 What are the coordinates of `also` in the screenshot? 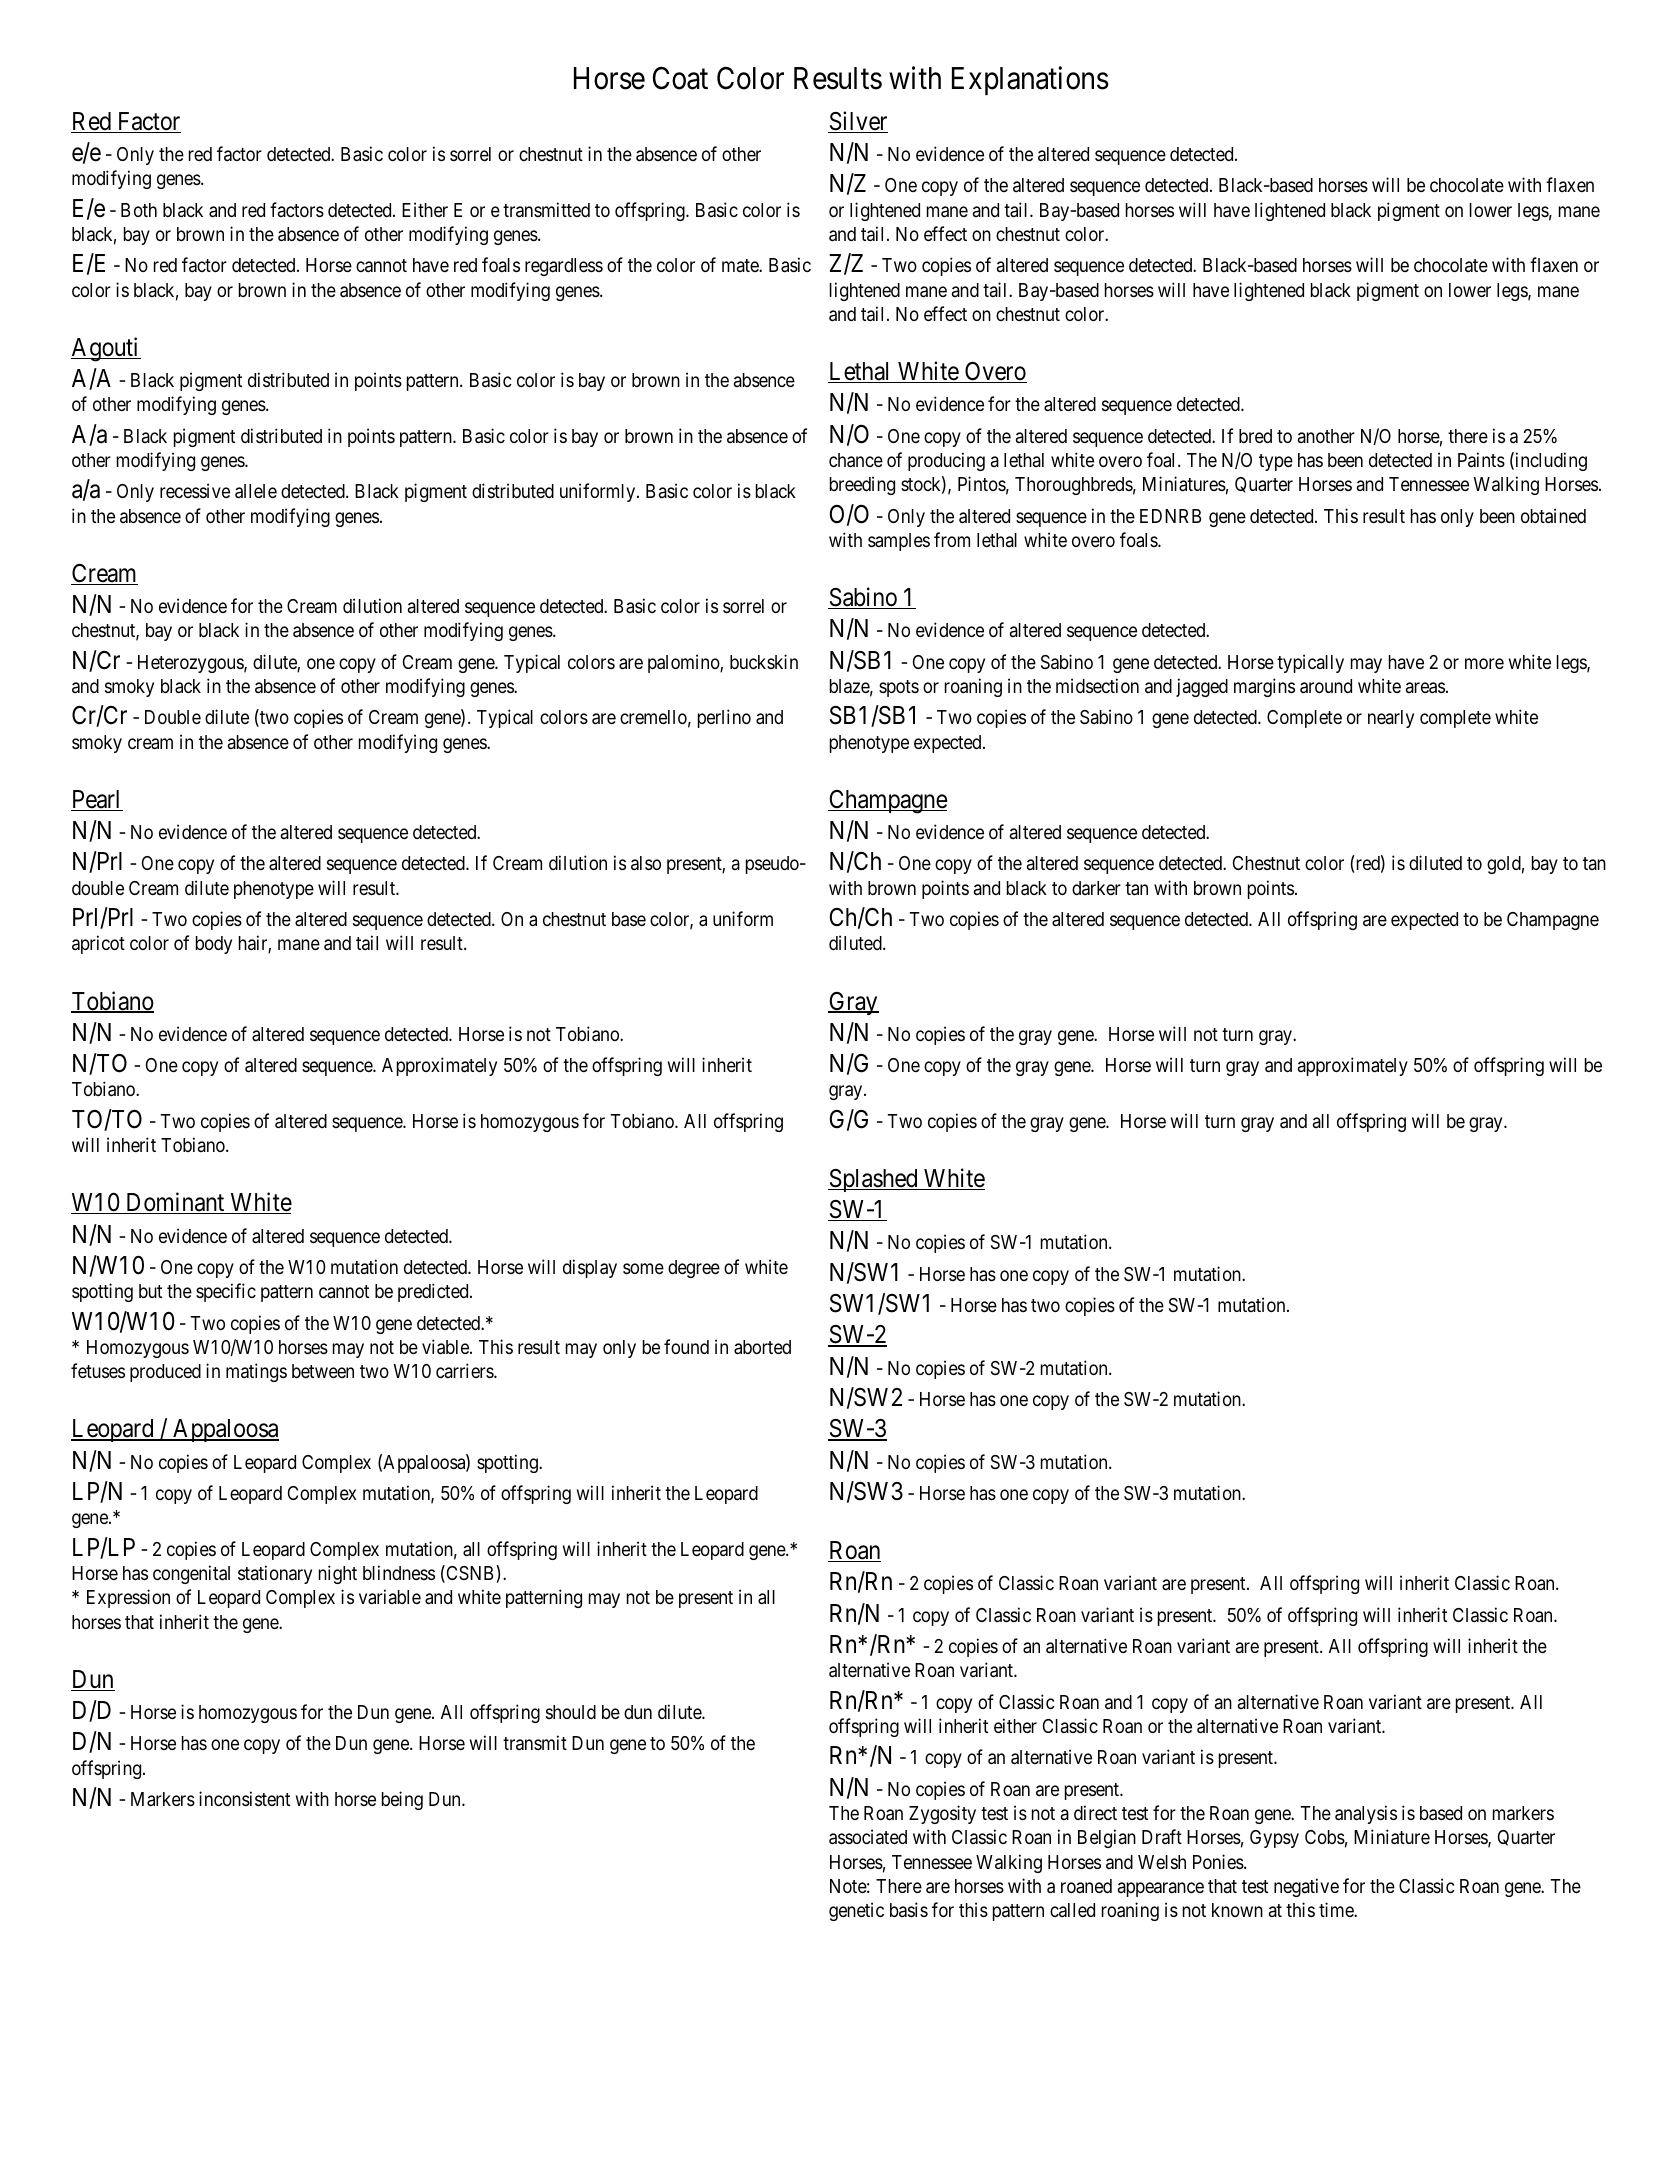 It's located at (646, 863).
